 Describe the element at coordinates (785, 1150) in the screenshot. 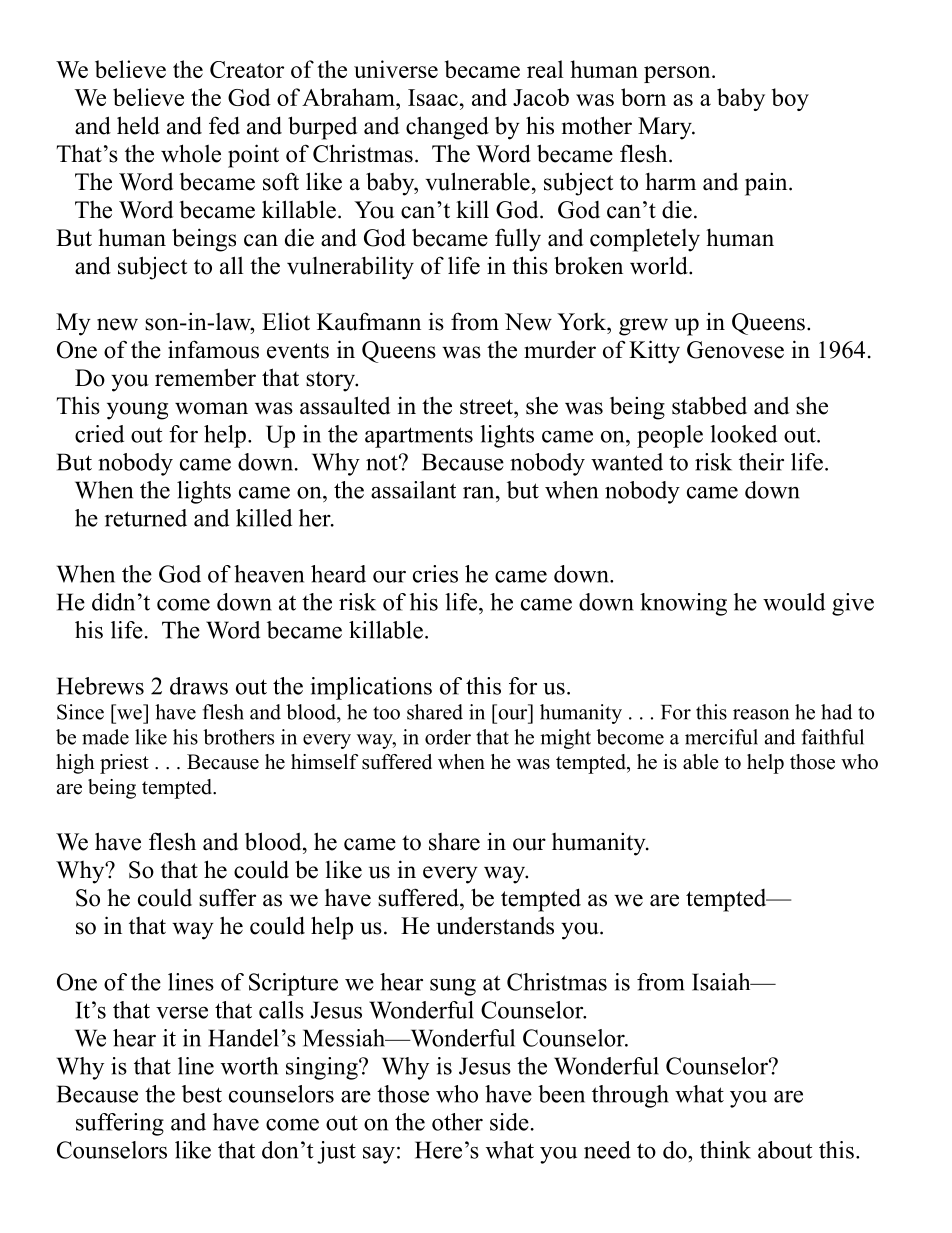

I see `about` at that location.
